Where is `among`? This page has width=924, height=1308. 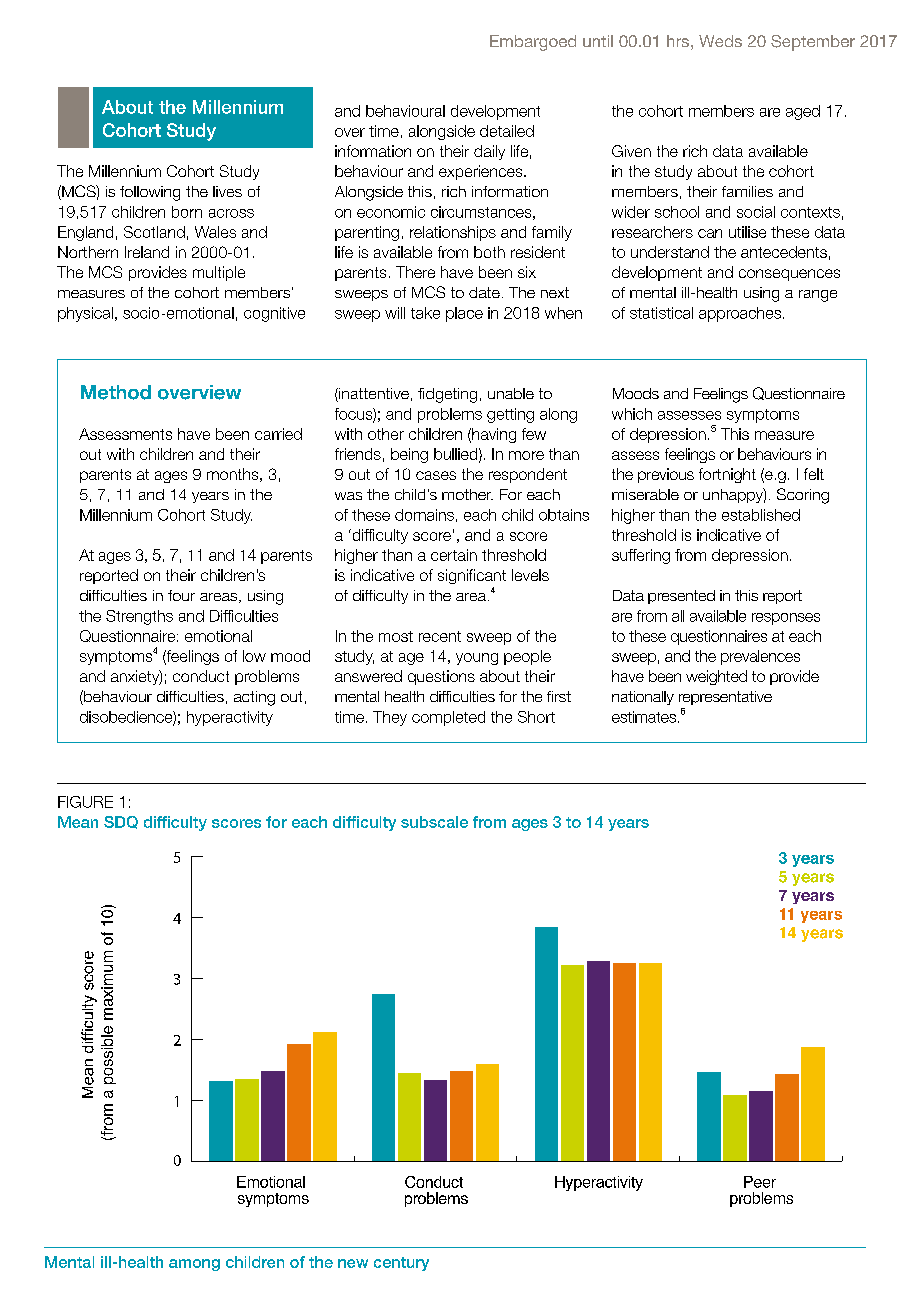 among is located at coordinates (194, 1265).
